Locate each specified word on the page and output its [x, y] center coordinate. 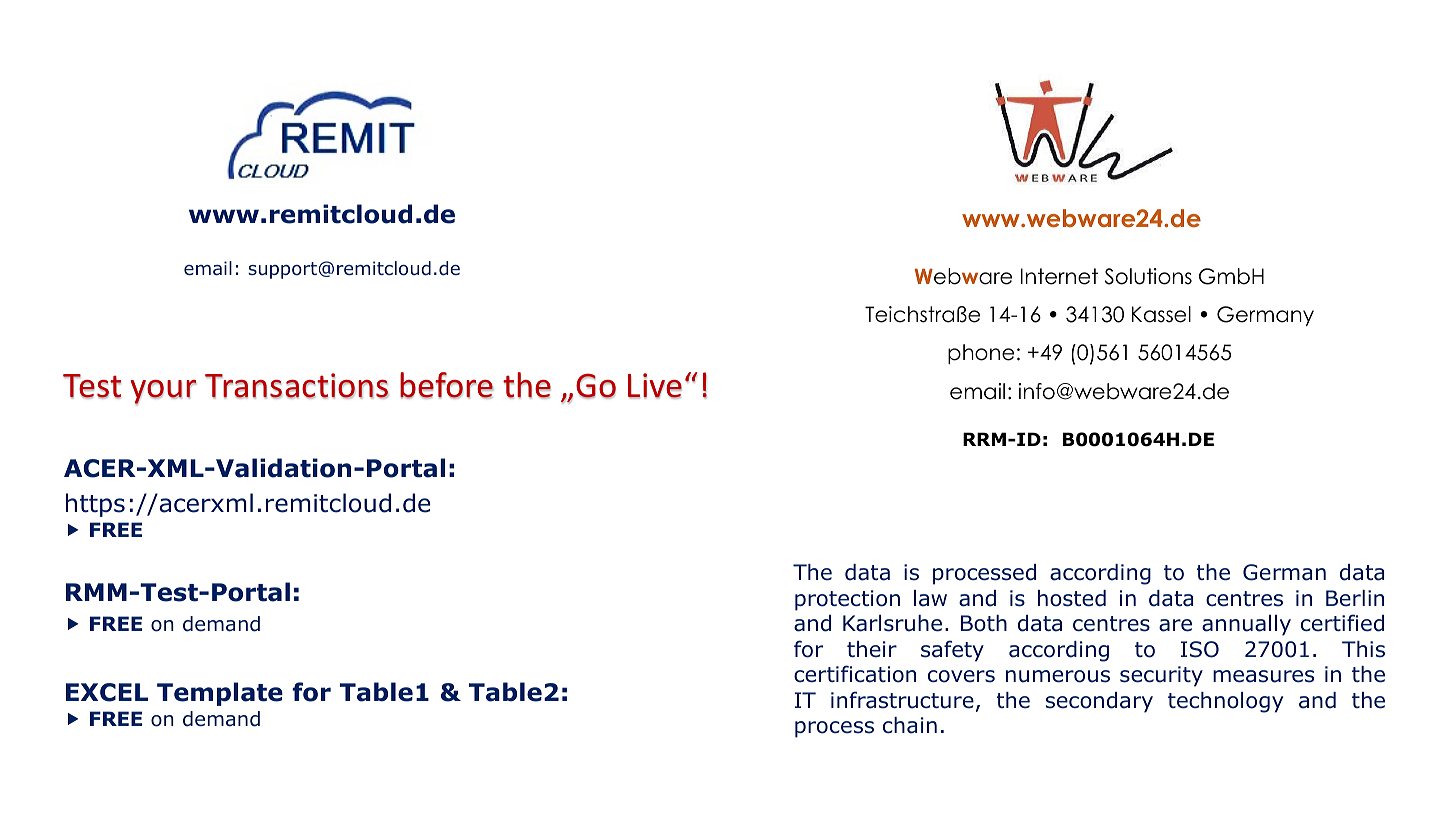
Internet [1059, 276]
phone [981, 354]
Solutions [1148, 276]
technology [1225, 702]
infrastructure [902, 700]
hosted [1072, 598]
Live [655, 386]
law [930, 598]
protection [847, 600]
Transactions [297, 386]
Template [220, 694]
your [163, 392]
